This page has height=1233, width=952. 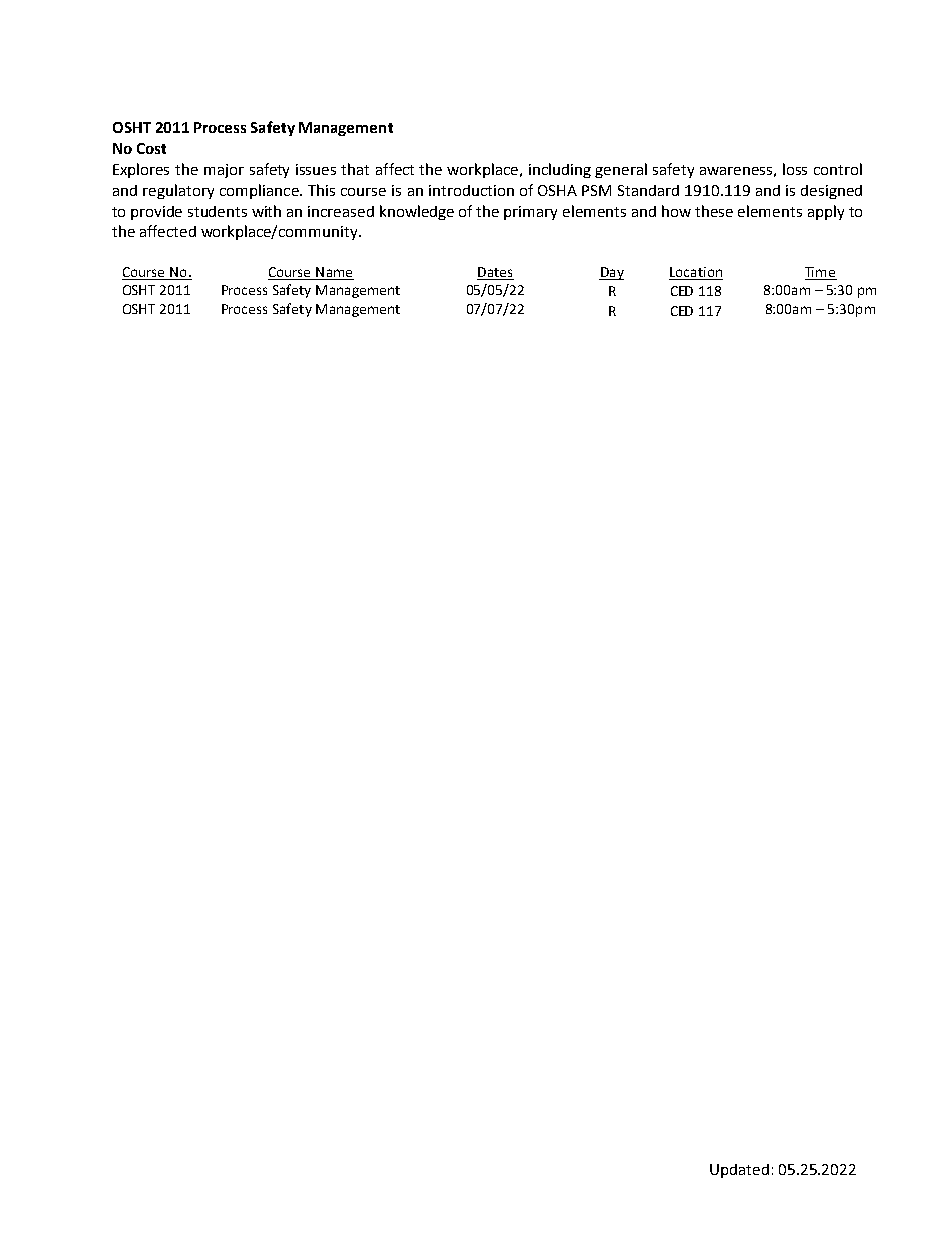 What do you see at coordinates (821, 273) in the page?
I see `Time` at bounding box center [821, 273].
